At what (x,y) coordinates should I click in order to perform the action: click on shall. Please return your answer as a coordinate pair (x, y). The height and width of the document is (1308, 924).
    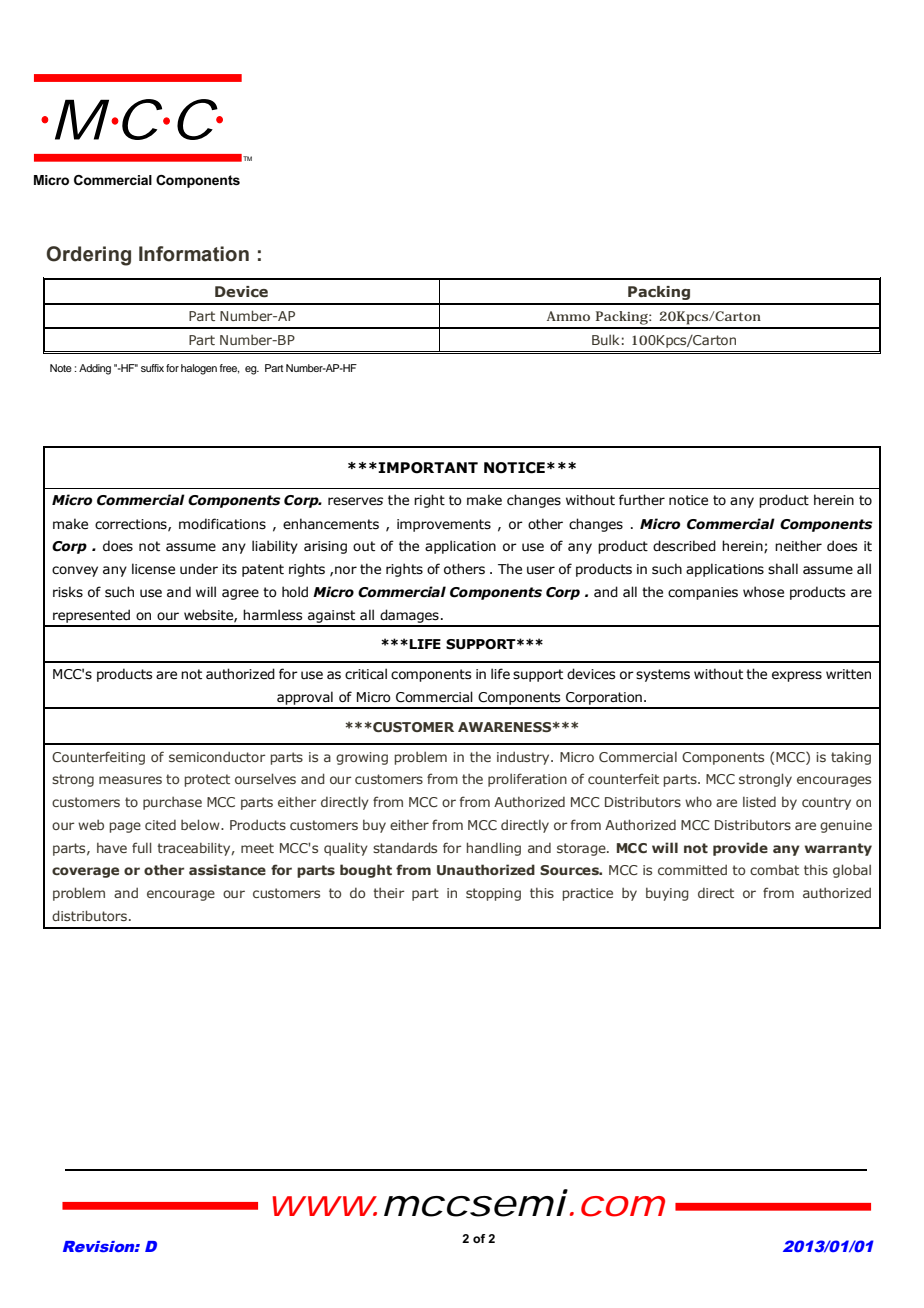
    Looking at the image, I should click on (783, 569).
